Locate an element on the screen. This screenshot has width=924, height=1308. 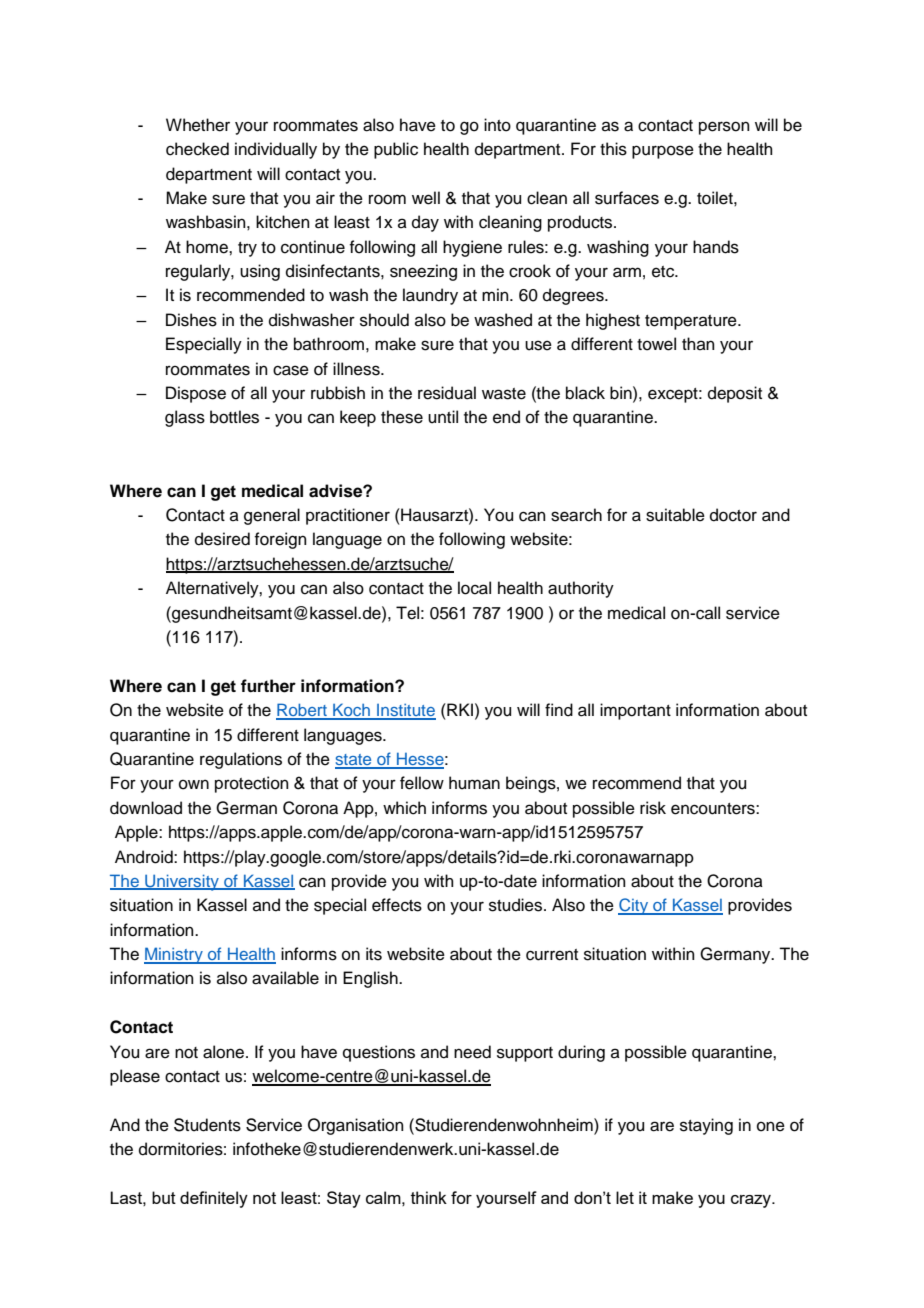
public is located at coordinates (396, 150).
